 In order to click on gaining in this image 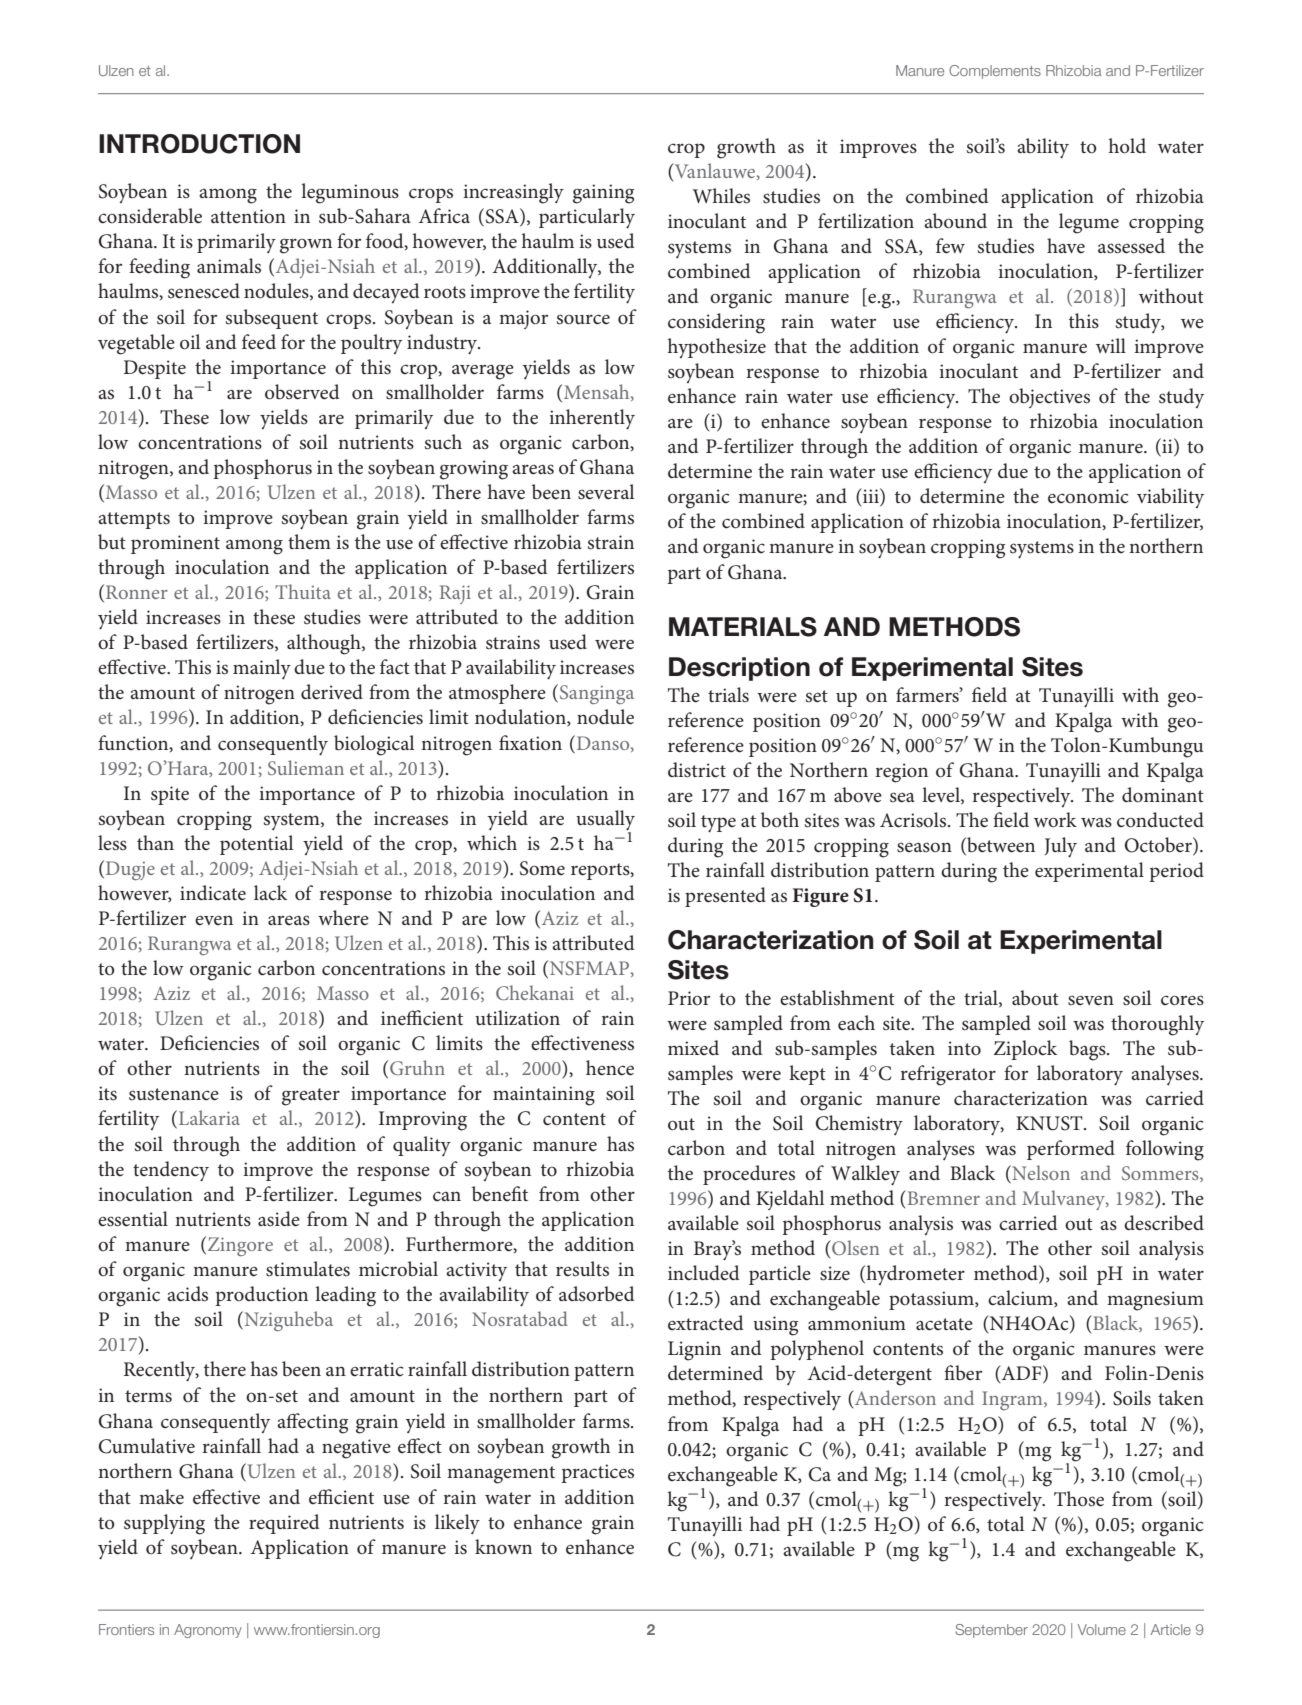, I will do `click(603, 194)`.
